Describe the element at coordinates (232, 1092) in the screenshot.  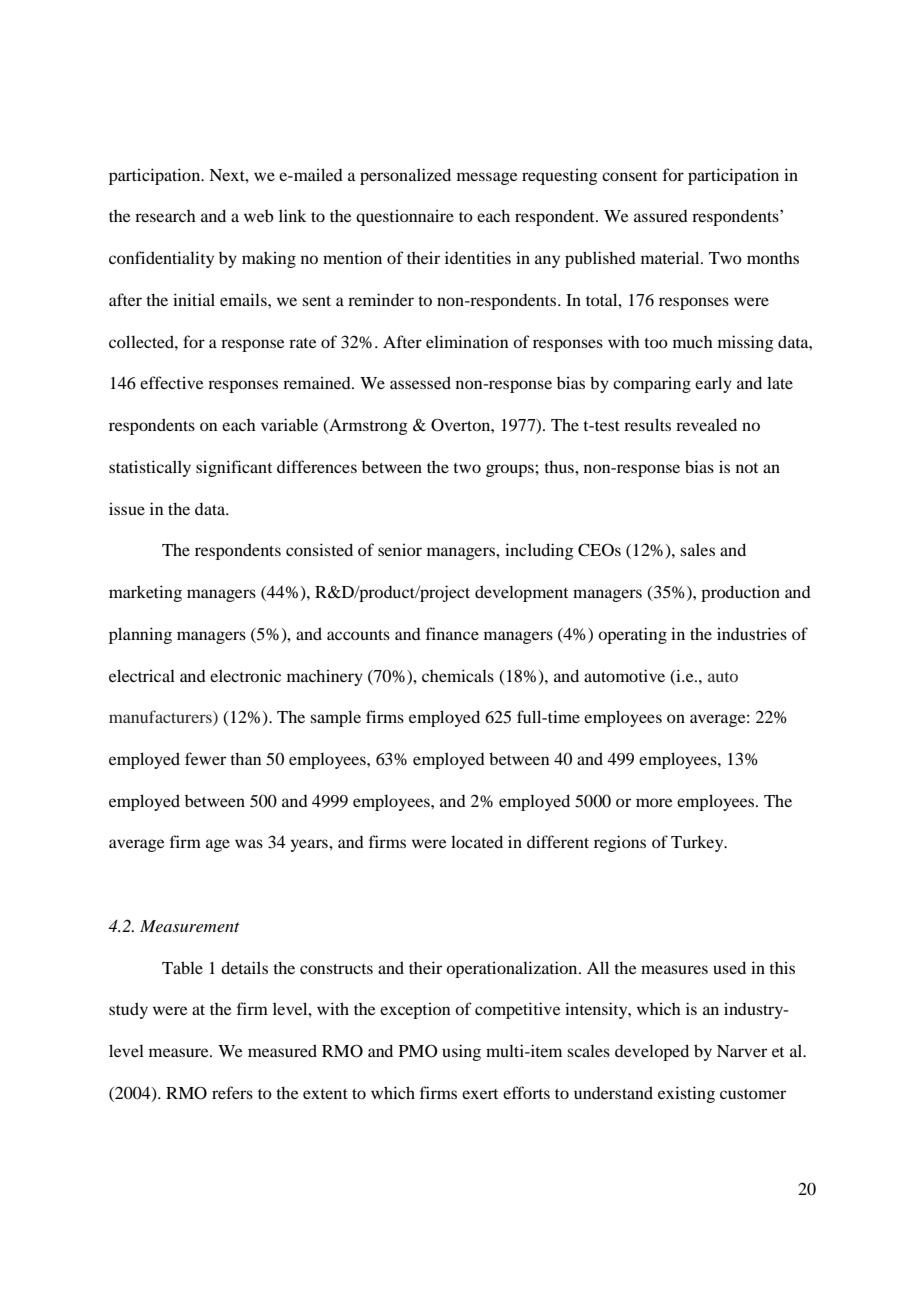
I see `refers` at that location.
